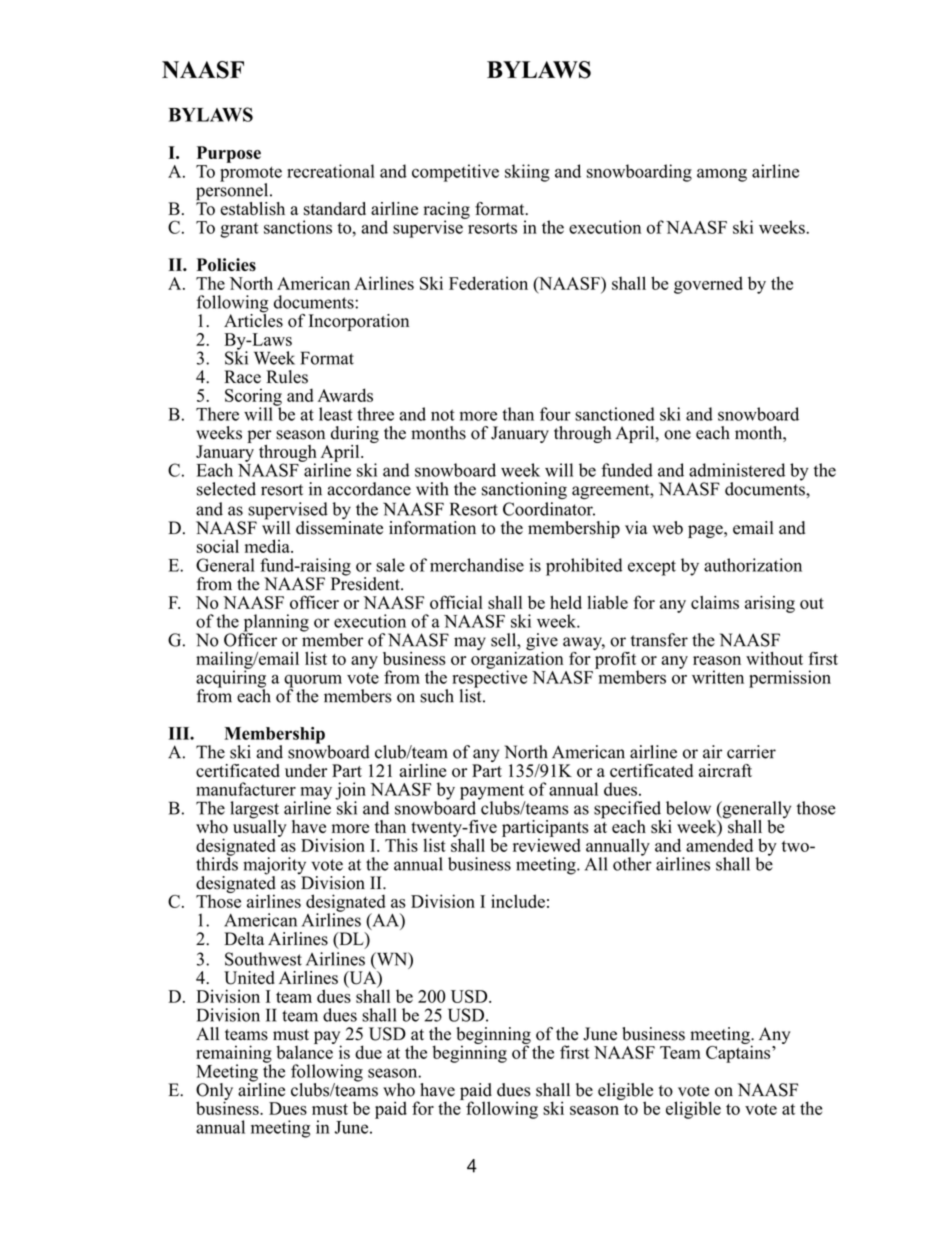 Image resolution: width=952 pixels, height=1233 pixels. Describe the element at coordinates (722, 175) in the screenshot. I see `among` at that location.
